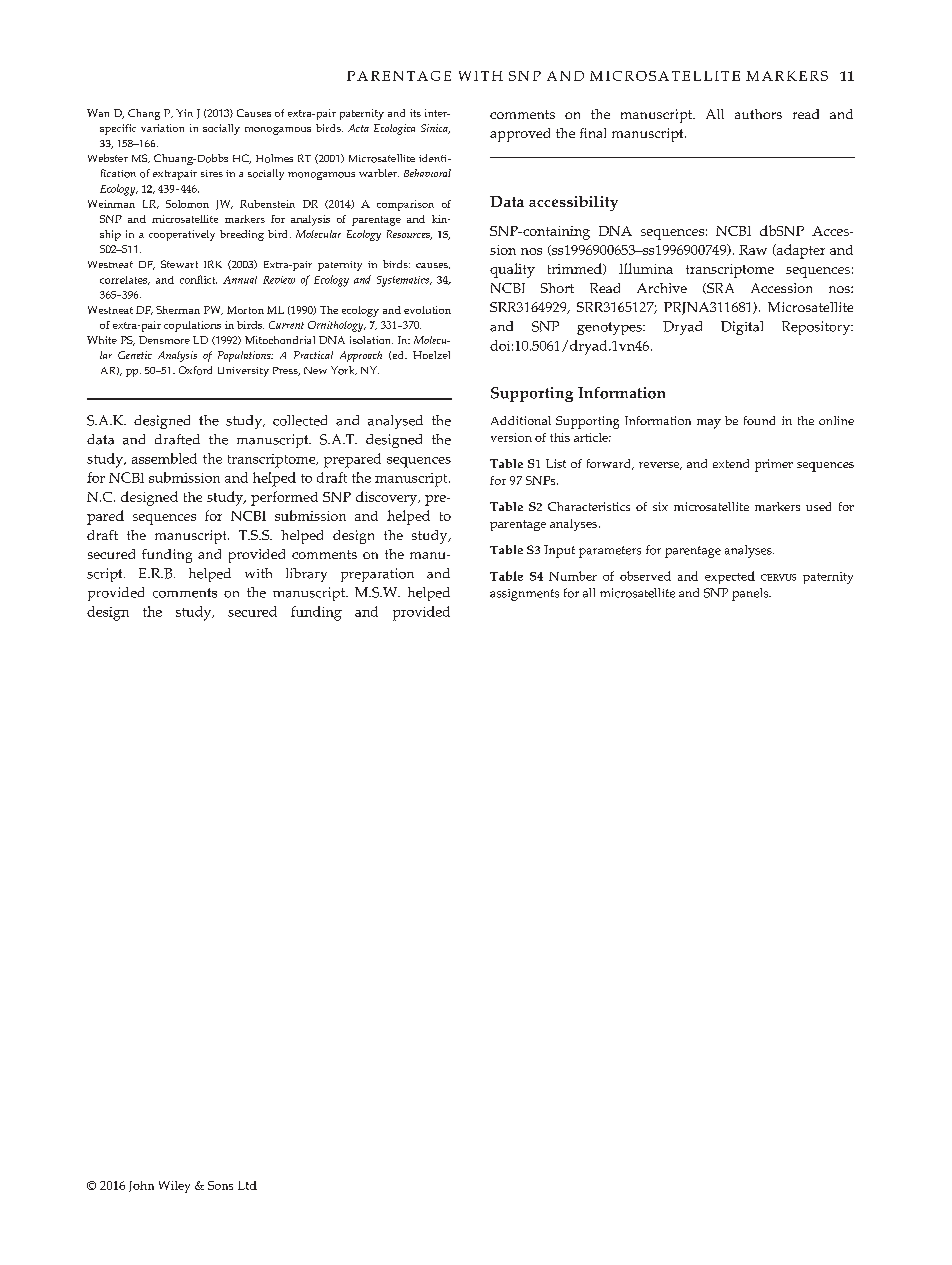 Image resolution: width=952 pixels, height=1265 pixels. I want to click on authors, so click(758, 114).
